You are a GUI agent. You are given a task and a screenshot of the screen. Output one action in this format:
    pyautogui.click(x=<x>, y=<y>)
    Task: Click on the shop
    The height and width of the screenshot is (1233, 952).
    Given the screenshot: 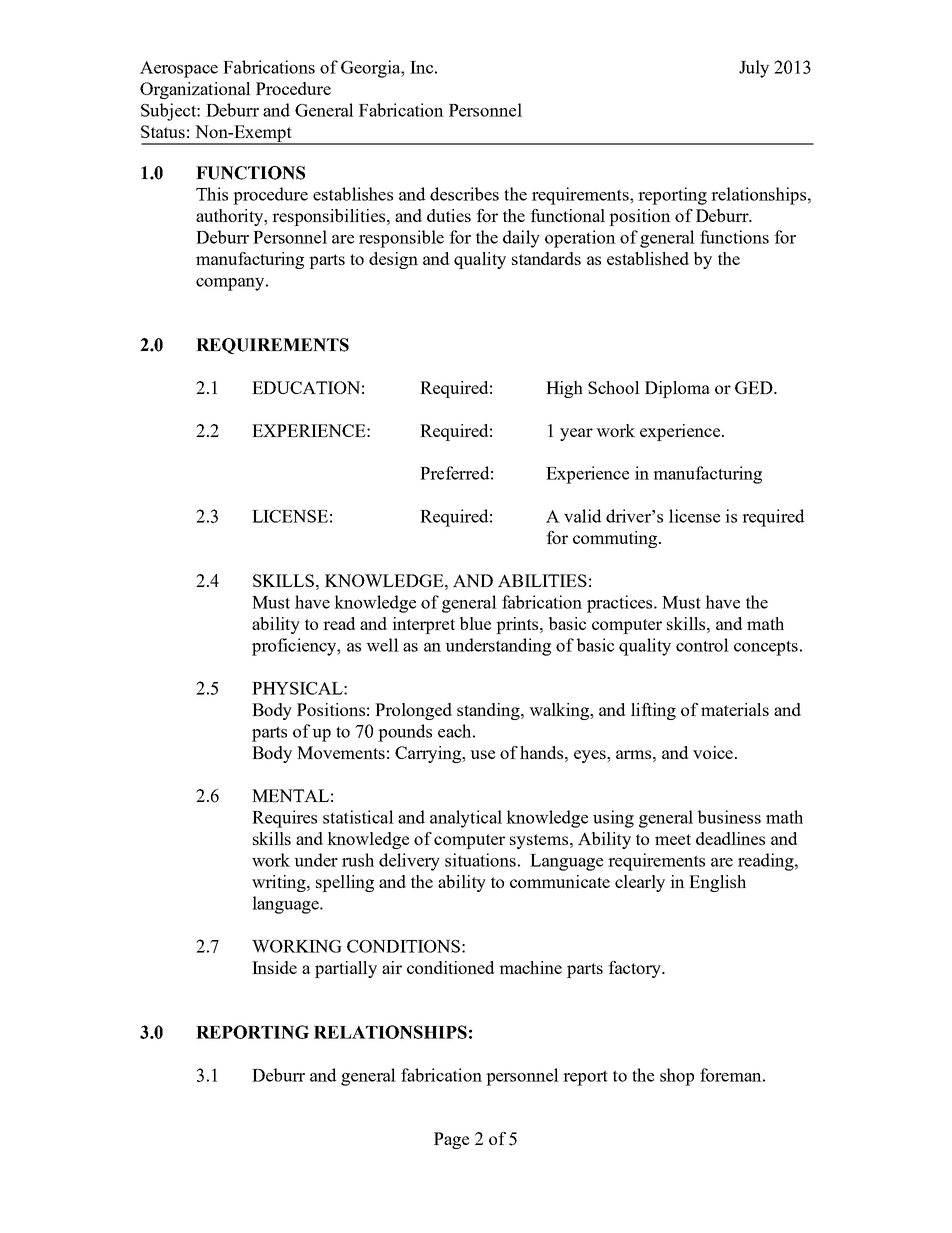 What is the action you would take?
    pyautogui.click(x=677, y=1077)
